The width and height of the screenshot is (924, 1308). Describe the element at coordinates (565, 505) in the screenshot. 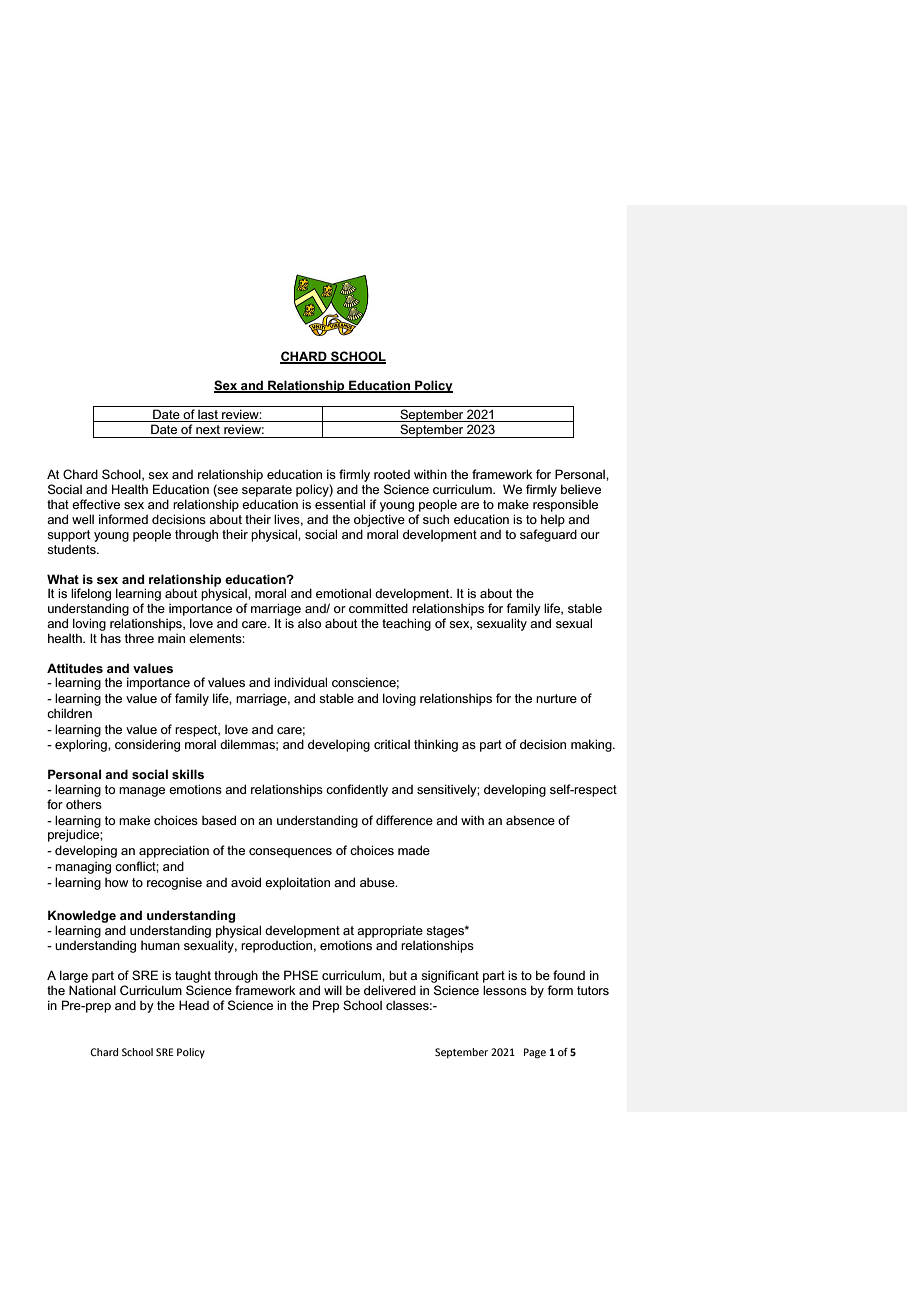

I see `responsible` at that location.
